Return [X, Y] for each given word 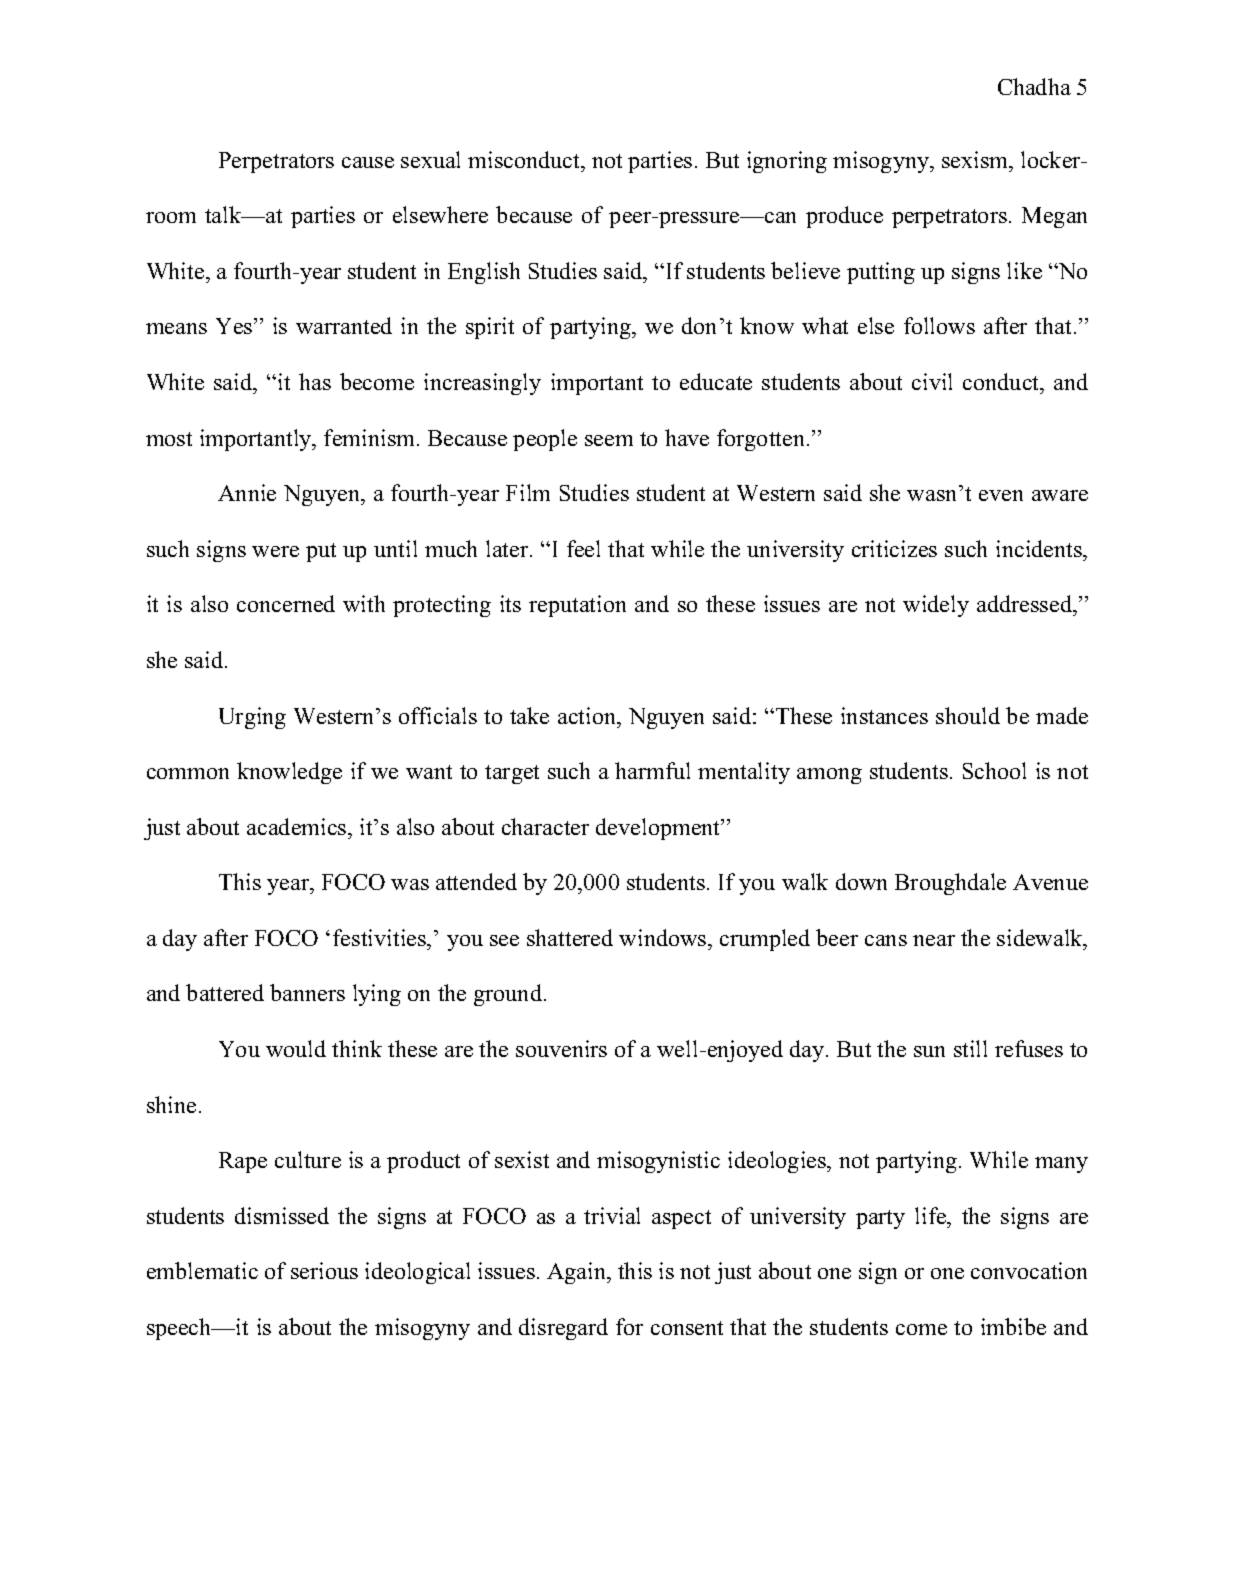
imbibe [1013, 1326]
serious [324, 1270]
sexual [430, 159]
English [484, 273]
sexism [976, 159]
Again [578, 1273]
